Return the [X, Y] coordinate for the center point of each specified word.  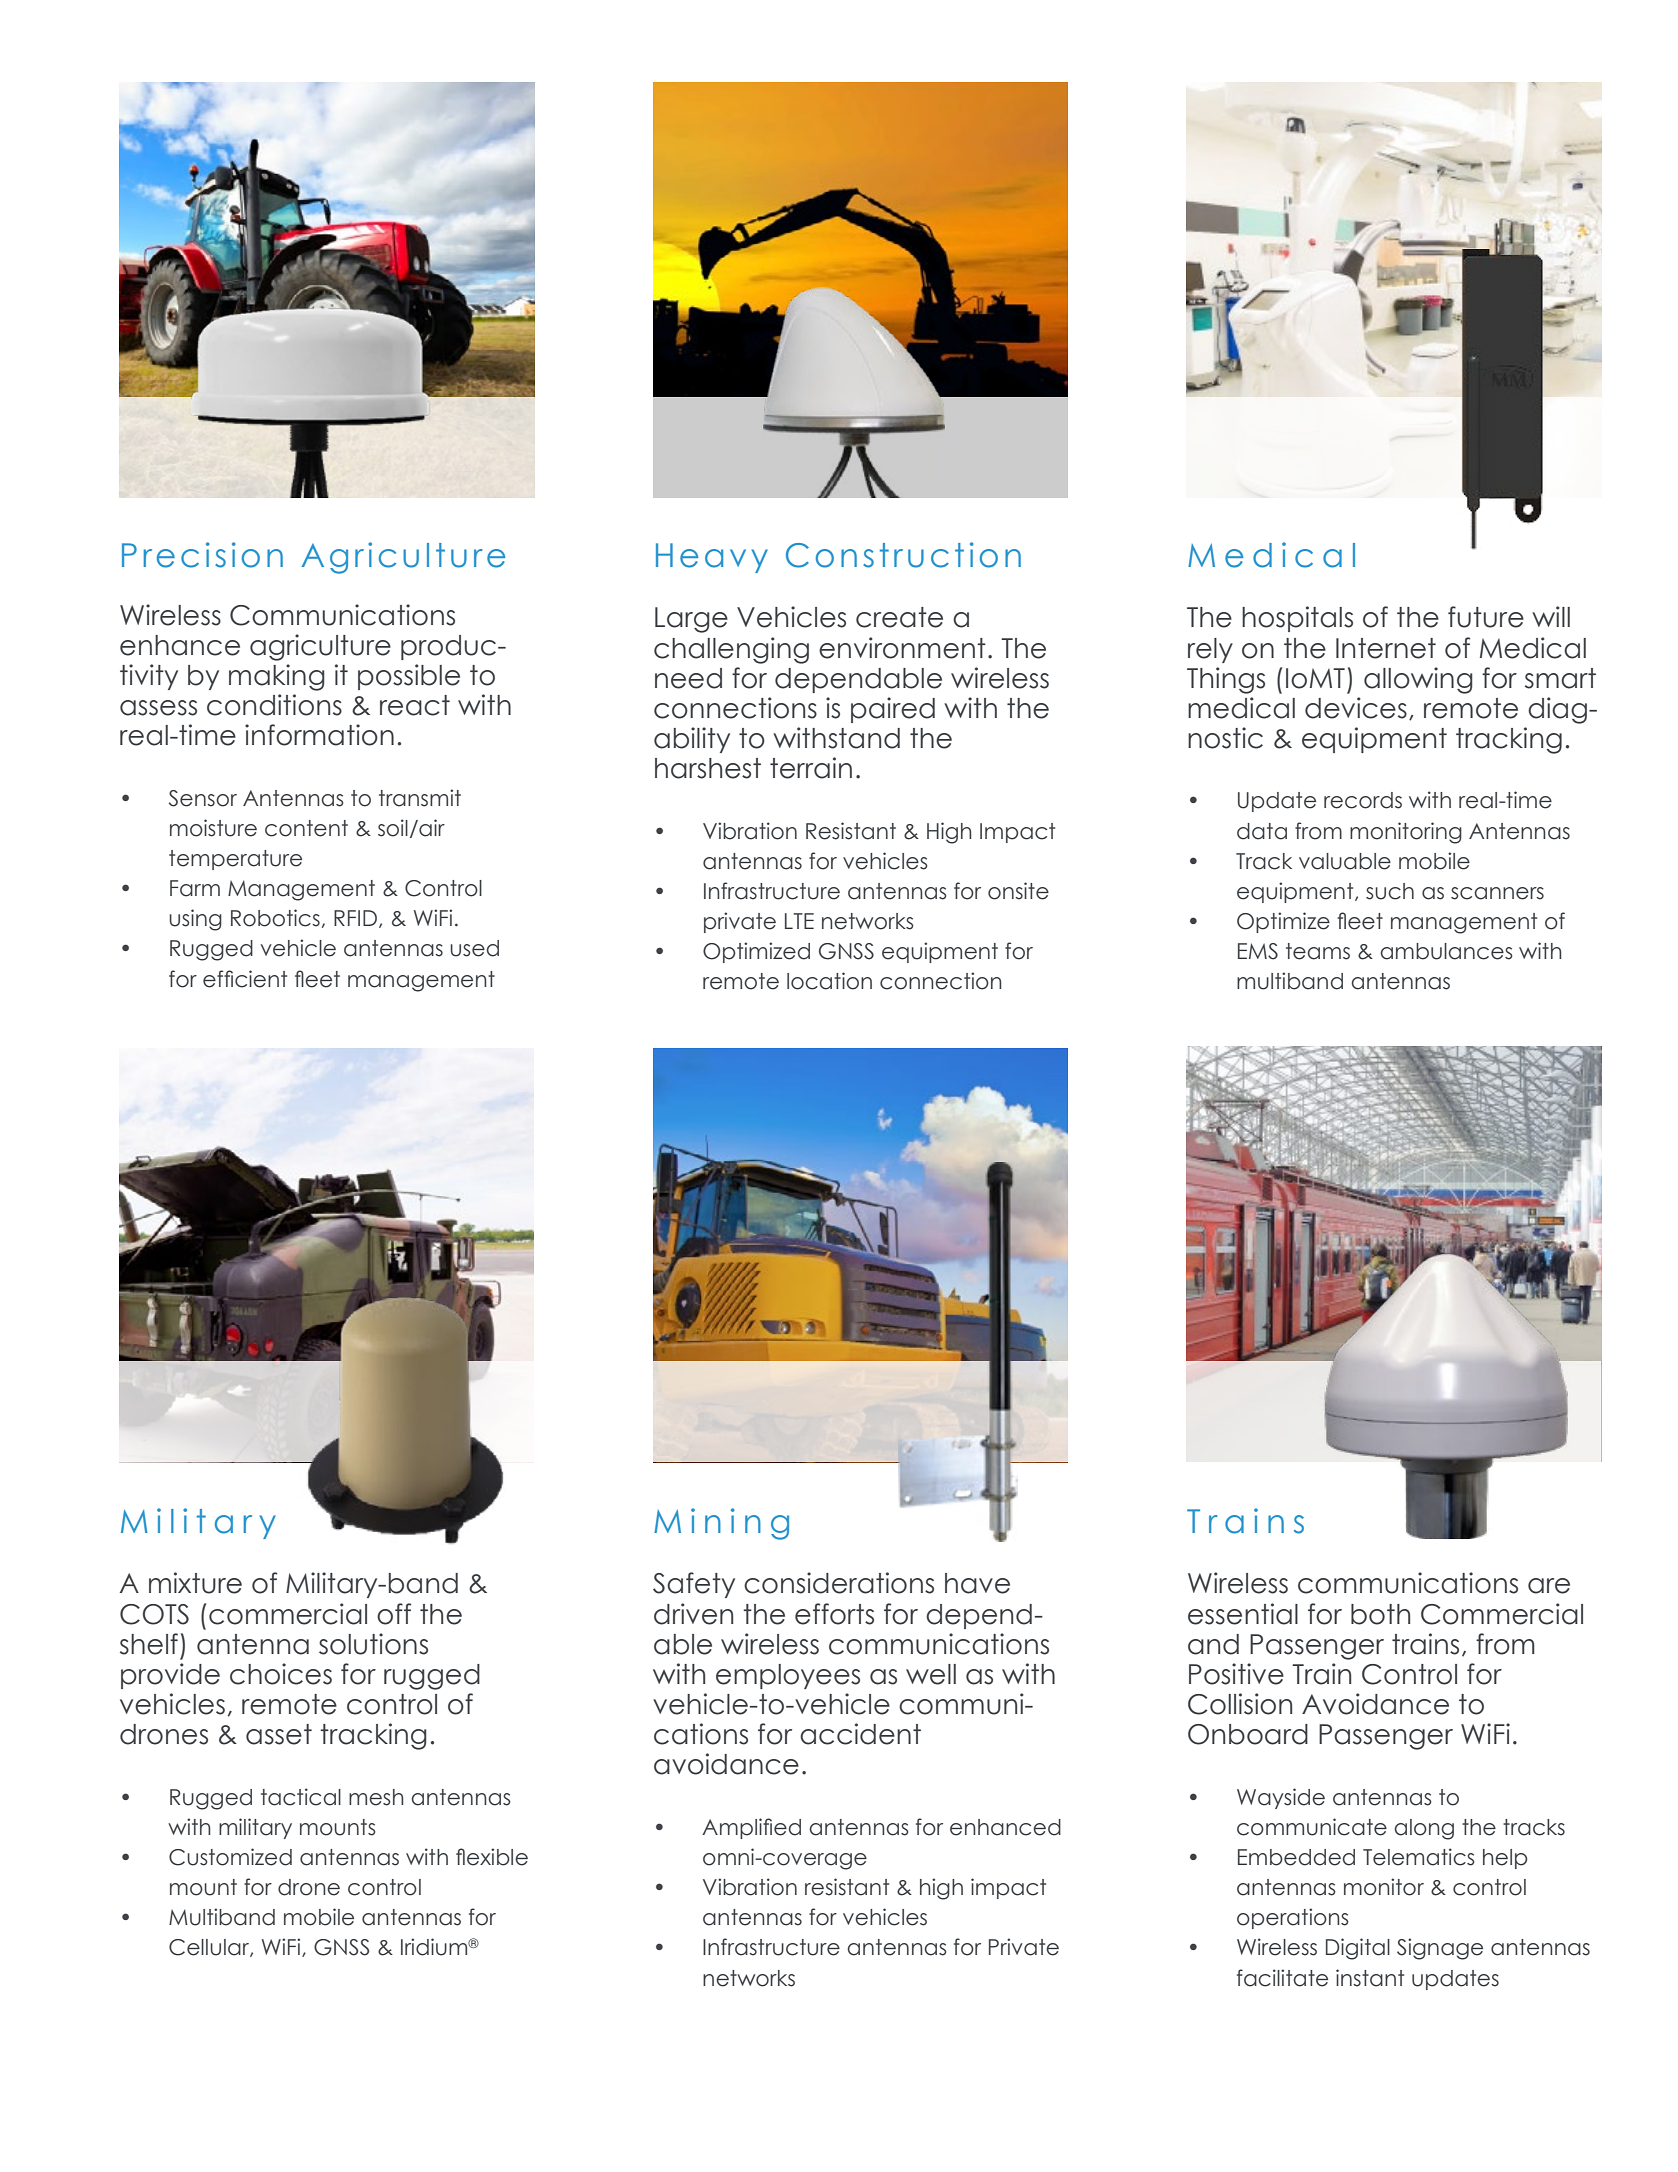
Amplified [751, 1828]
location [829, 981]
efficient [245, 979]
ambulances [1446, 951]
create [899, 617]
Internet [1386, 648]
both [1380, 1614]
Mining [721, 1524]
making [277, 677]
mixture [195, 1583]
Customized [230, 1857]
